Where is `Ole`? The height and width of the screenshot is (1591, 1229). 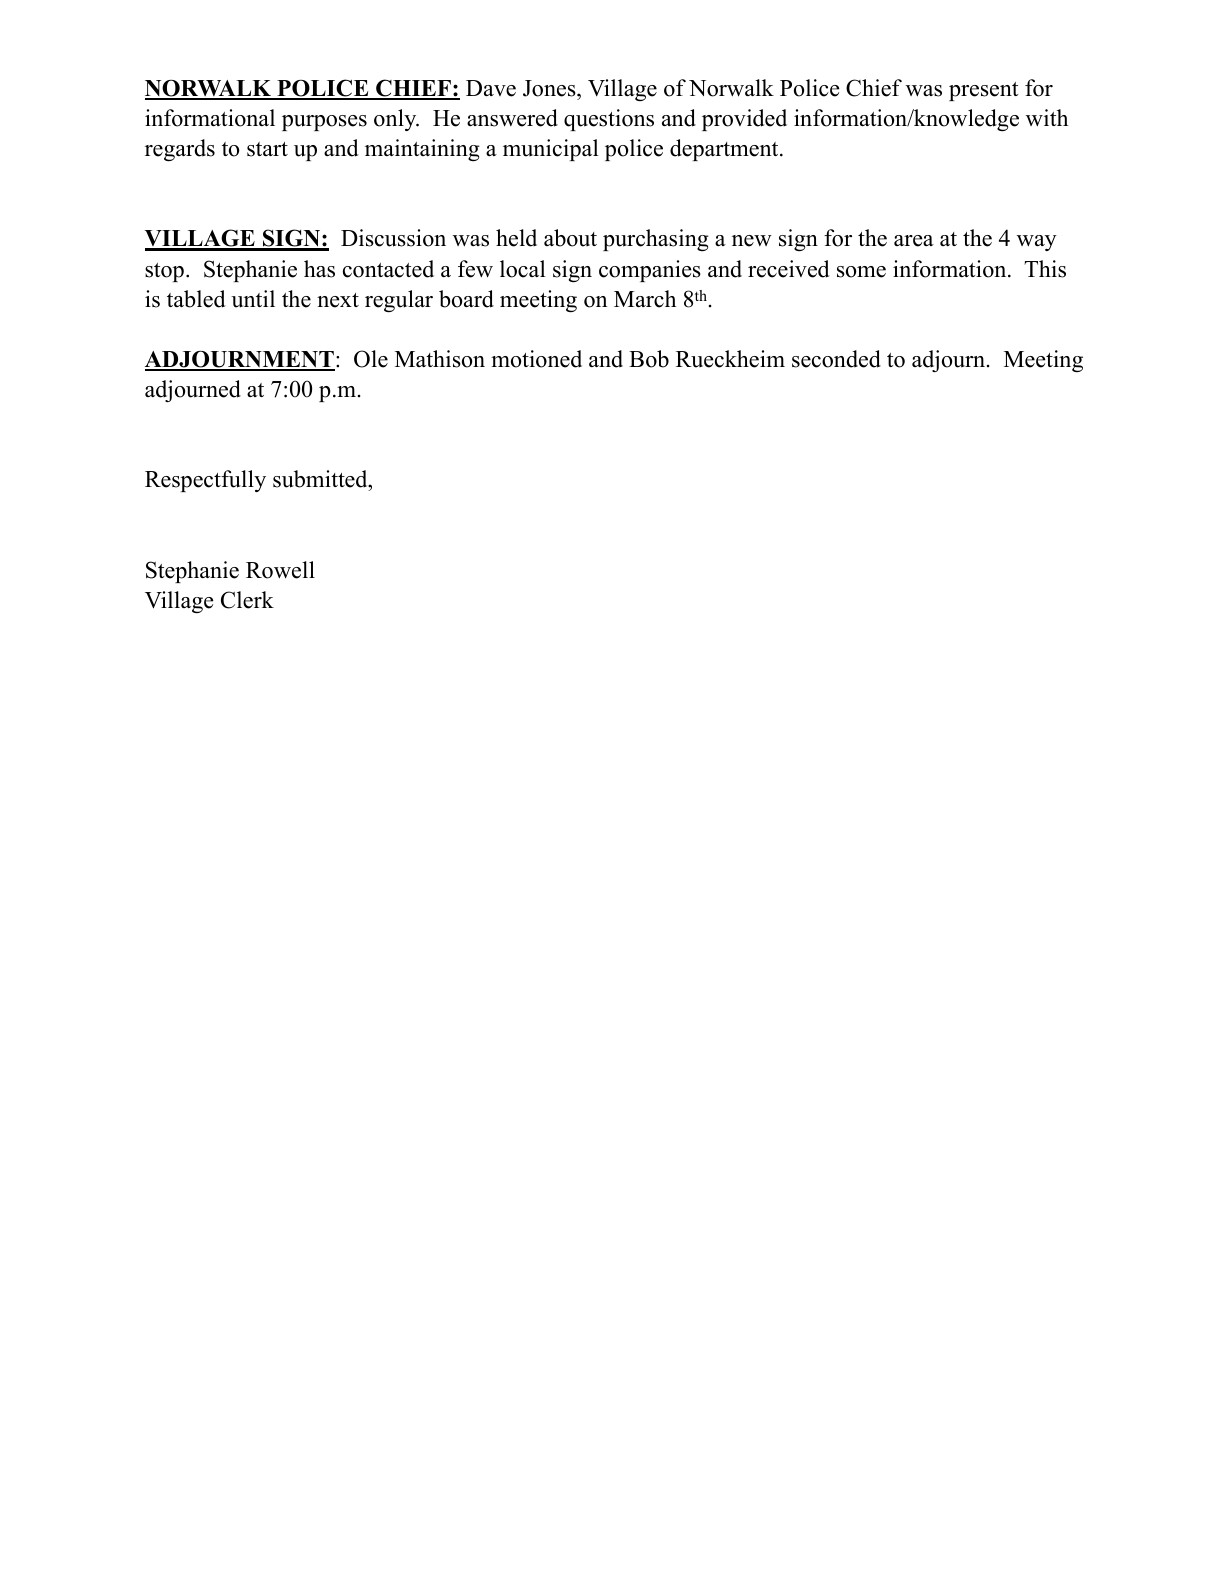
Ole is located at coordinates (371, 359).
